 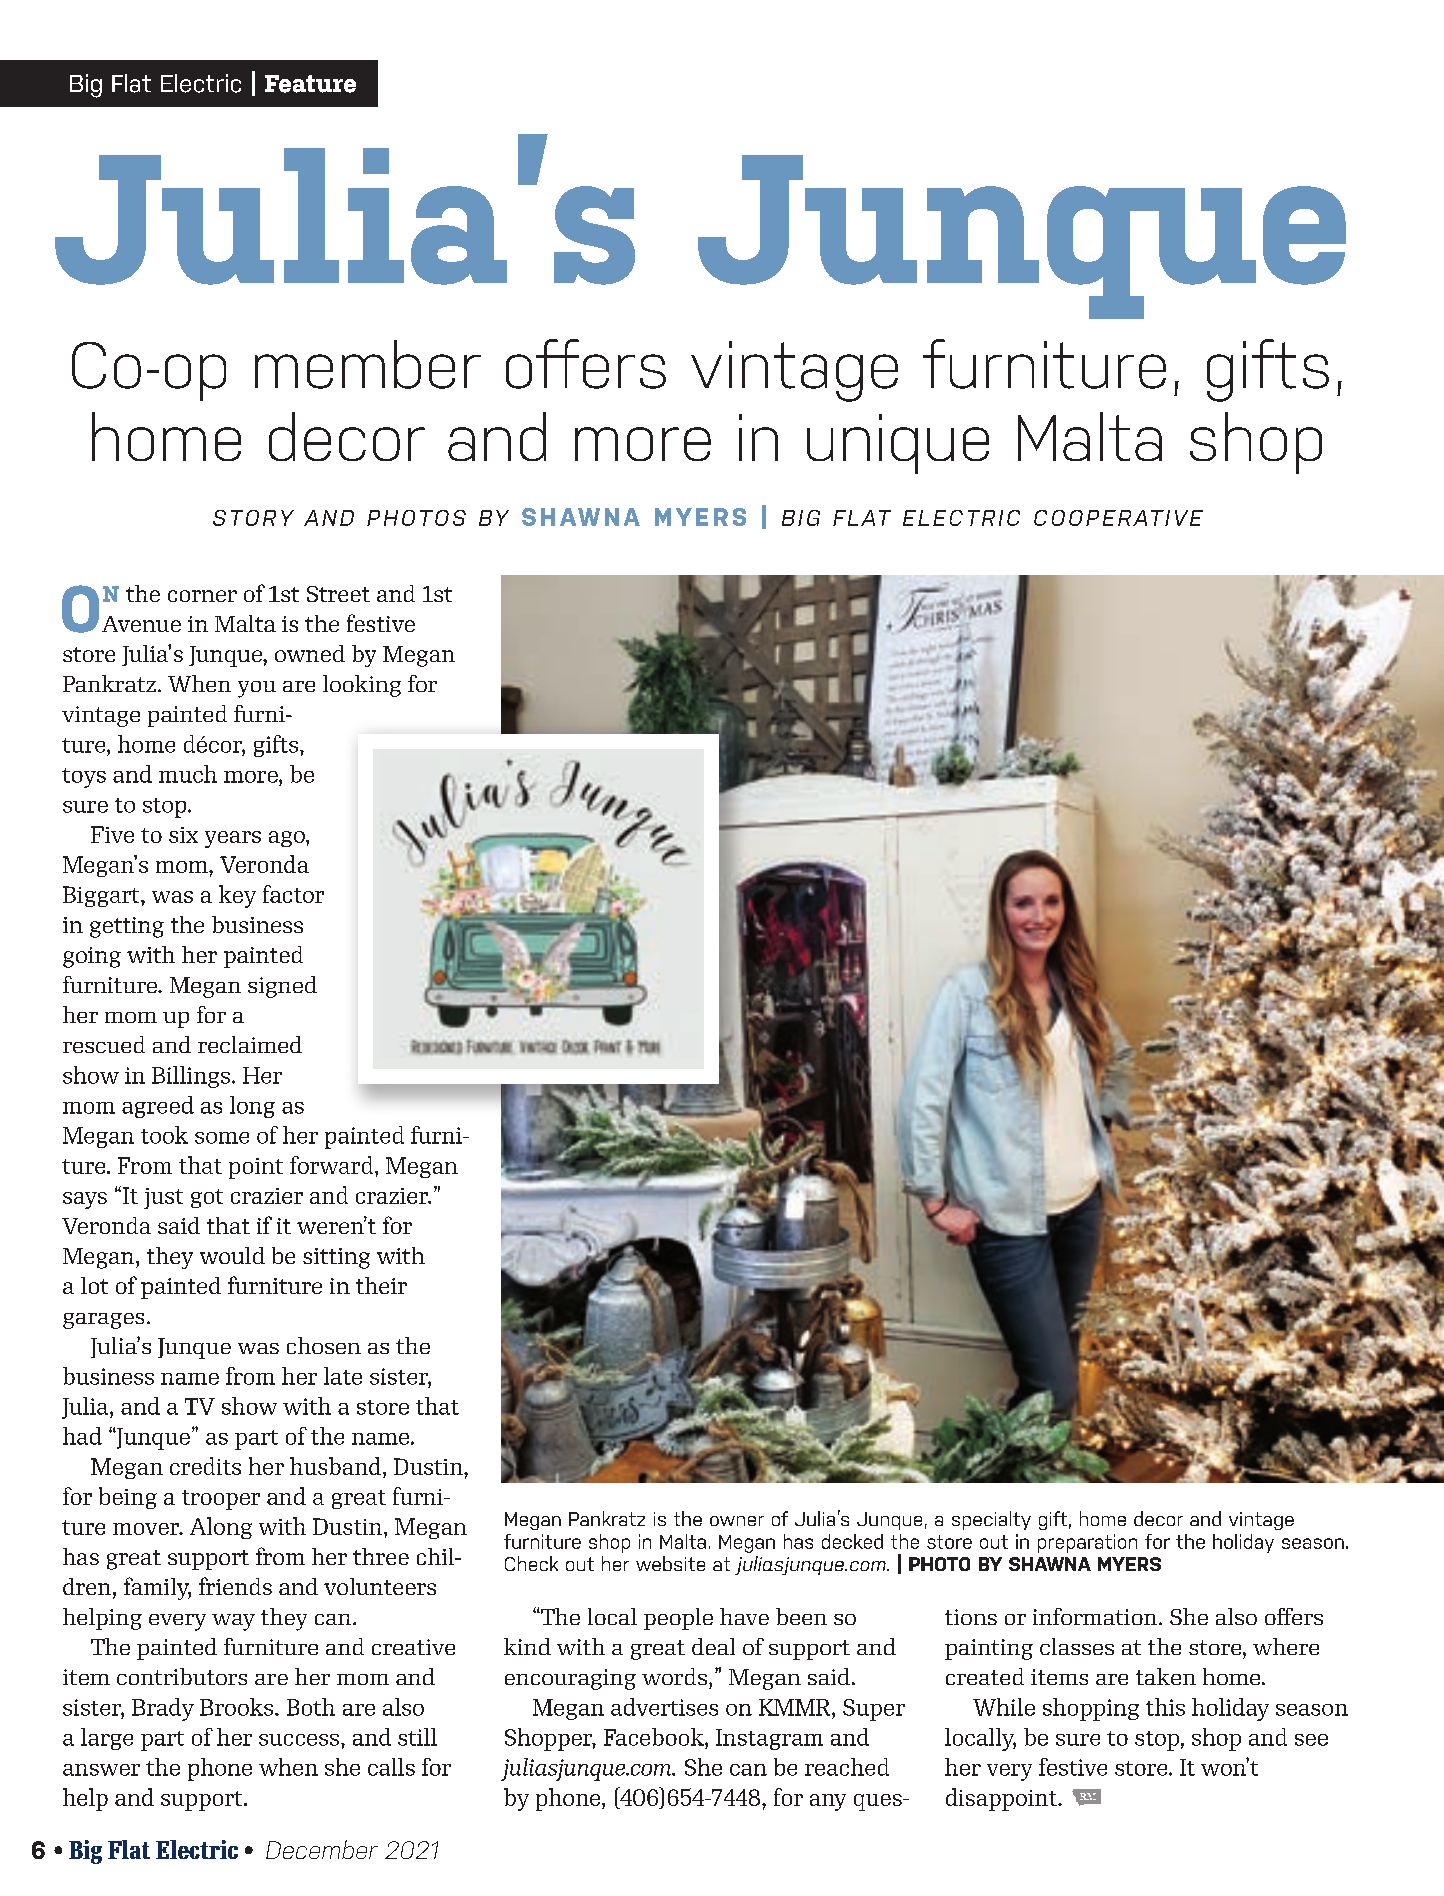 I want to click on December, so click(x=322, y=1849).
